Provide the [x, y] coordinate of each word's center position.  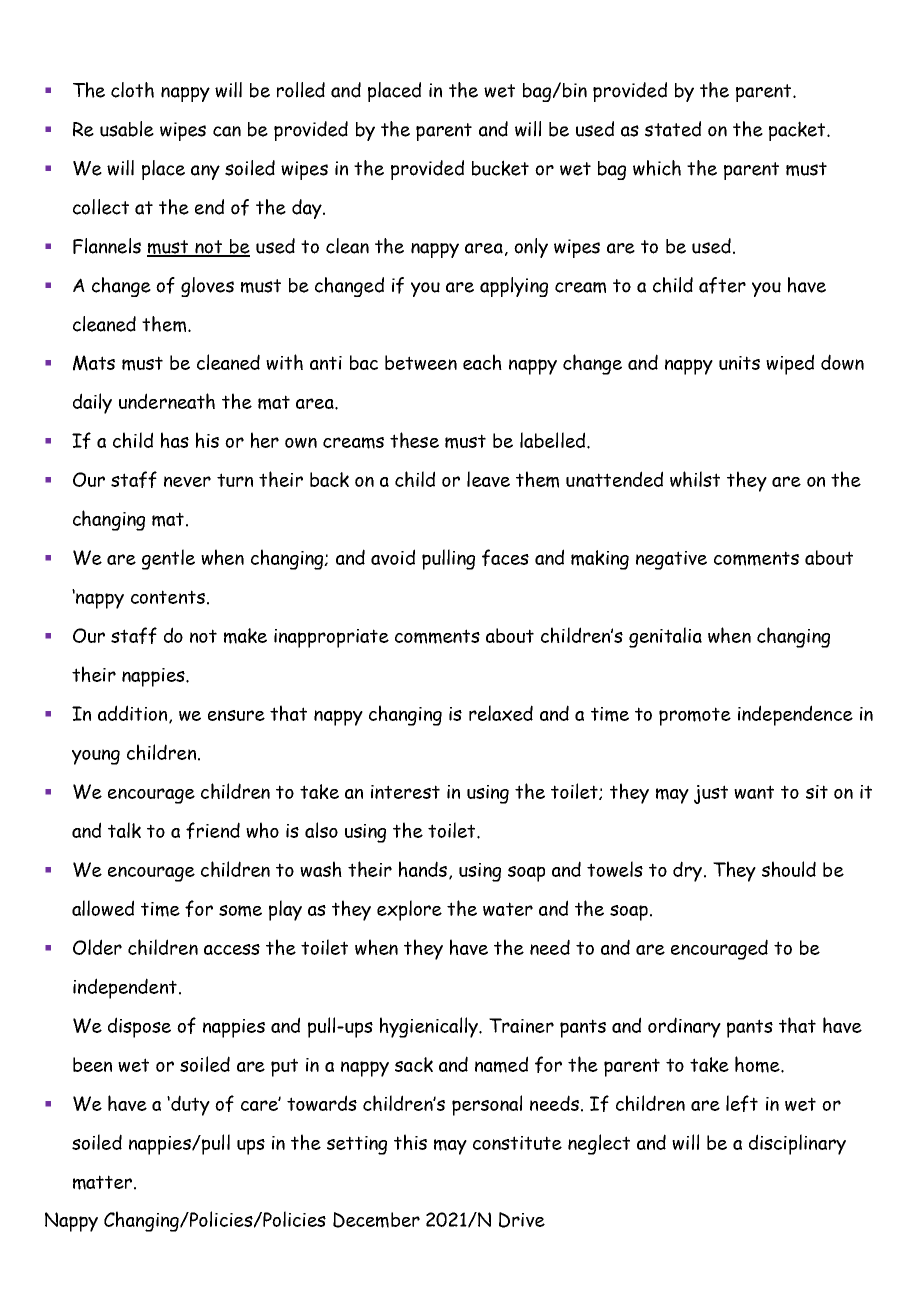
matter [102, 1182]
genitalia [665, 637]
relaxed [501, 713]
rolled [301, 90]
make [245, 636]
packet [798, 131]
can [227, 131]
